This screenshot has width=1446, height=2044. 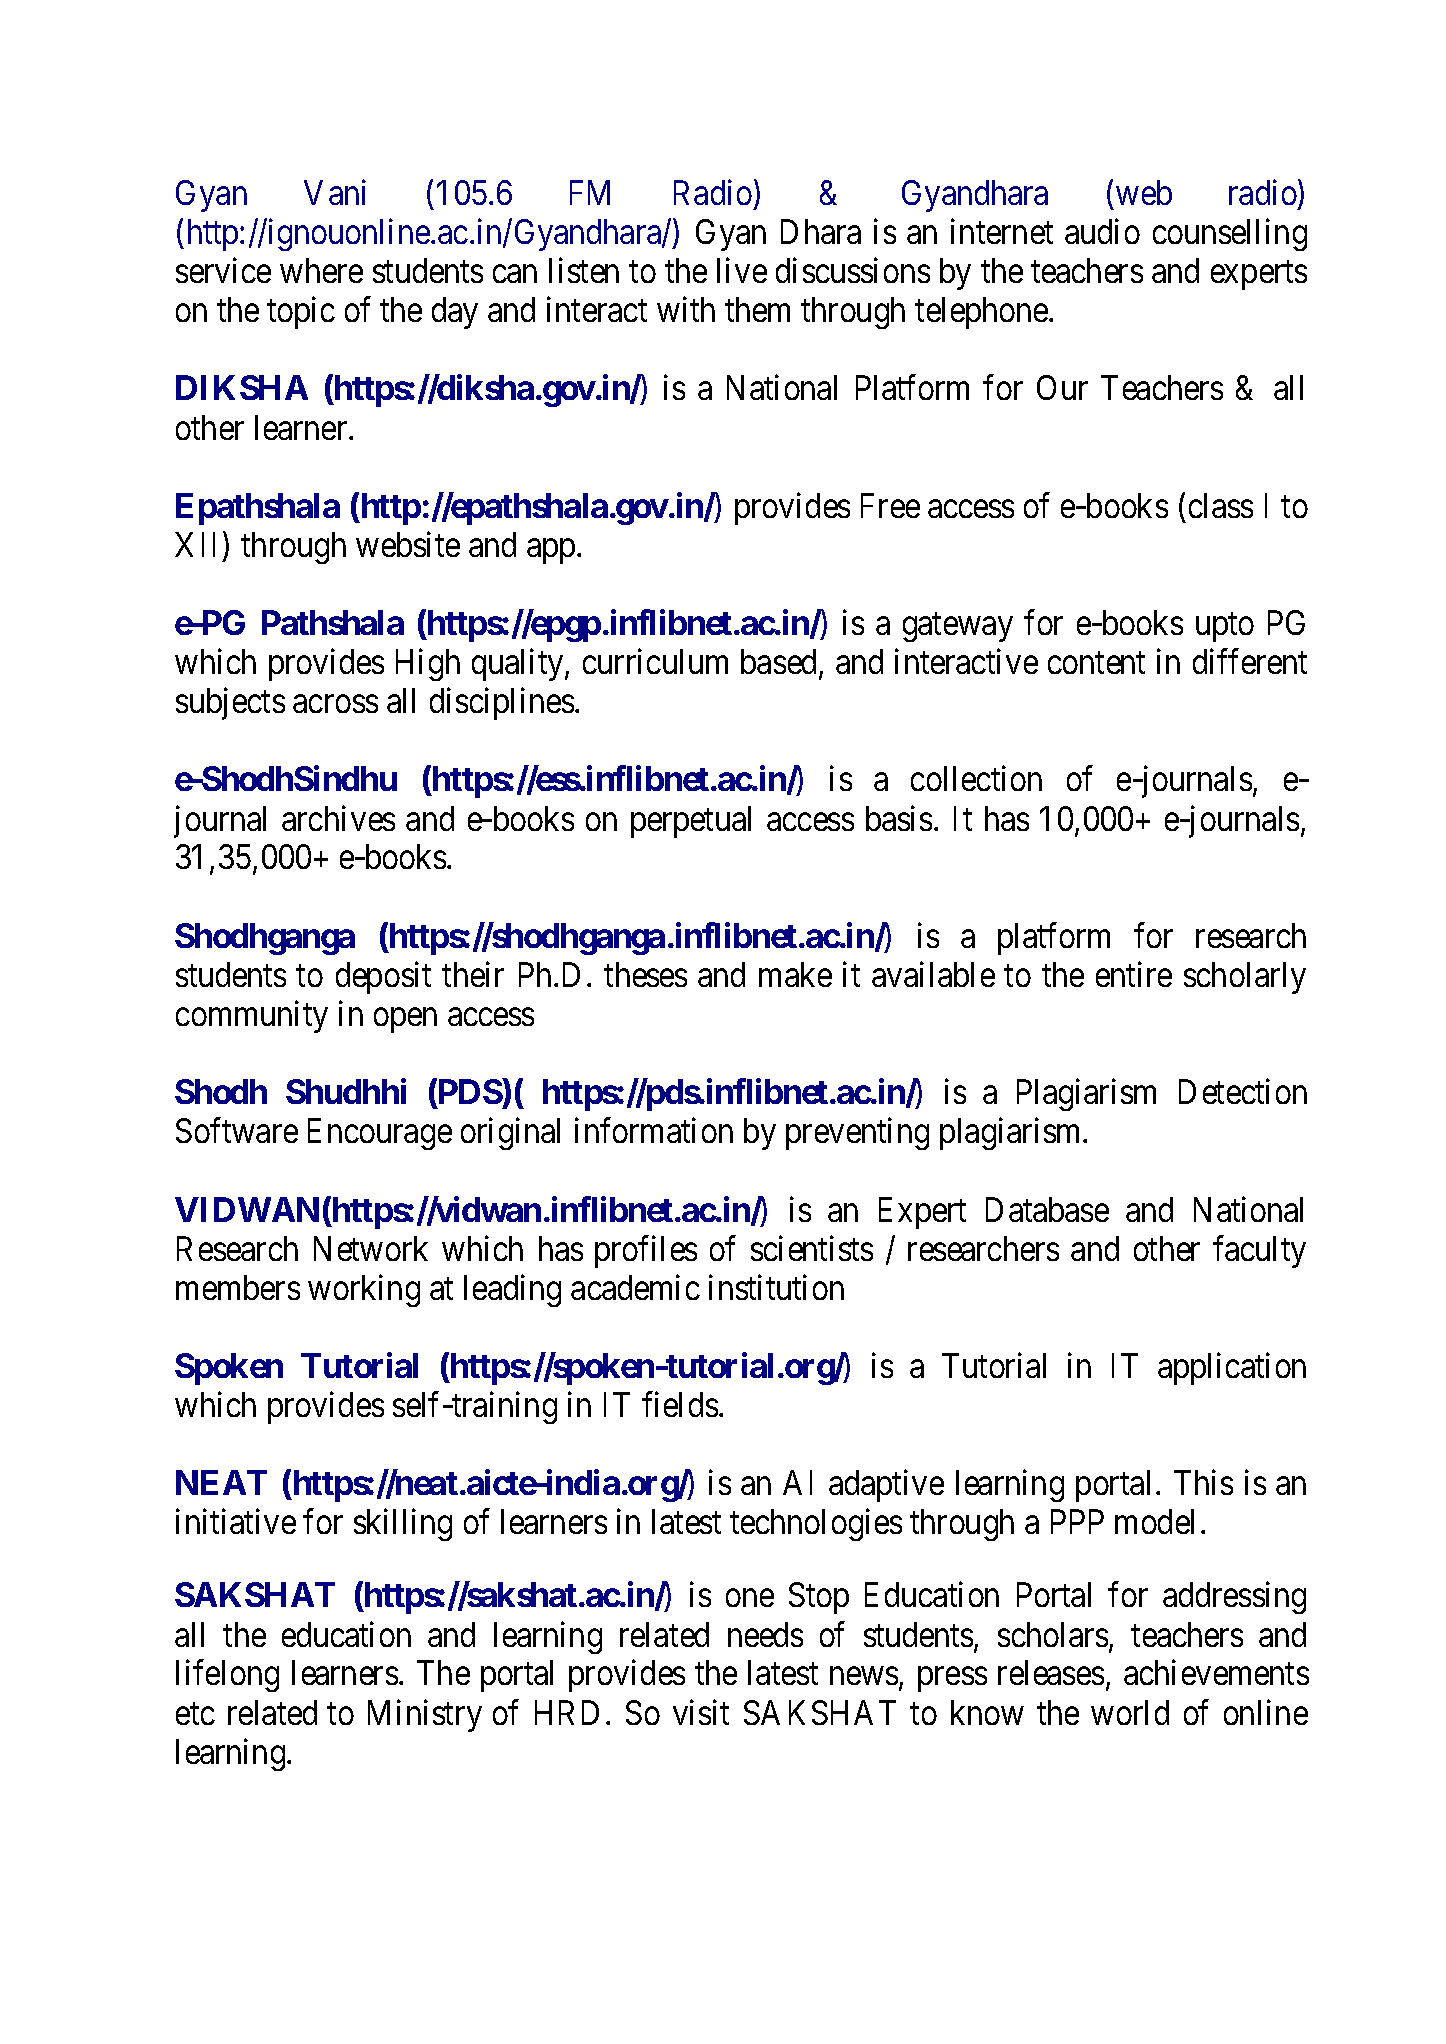 I want to click on lifelong, so click(x=227, y=1676).
